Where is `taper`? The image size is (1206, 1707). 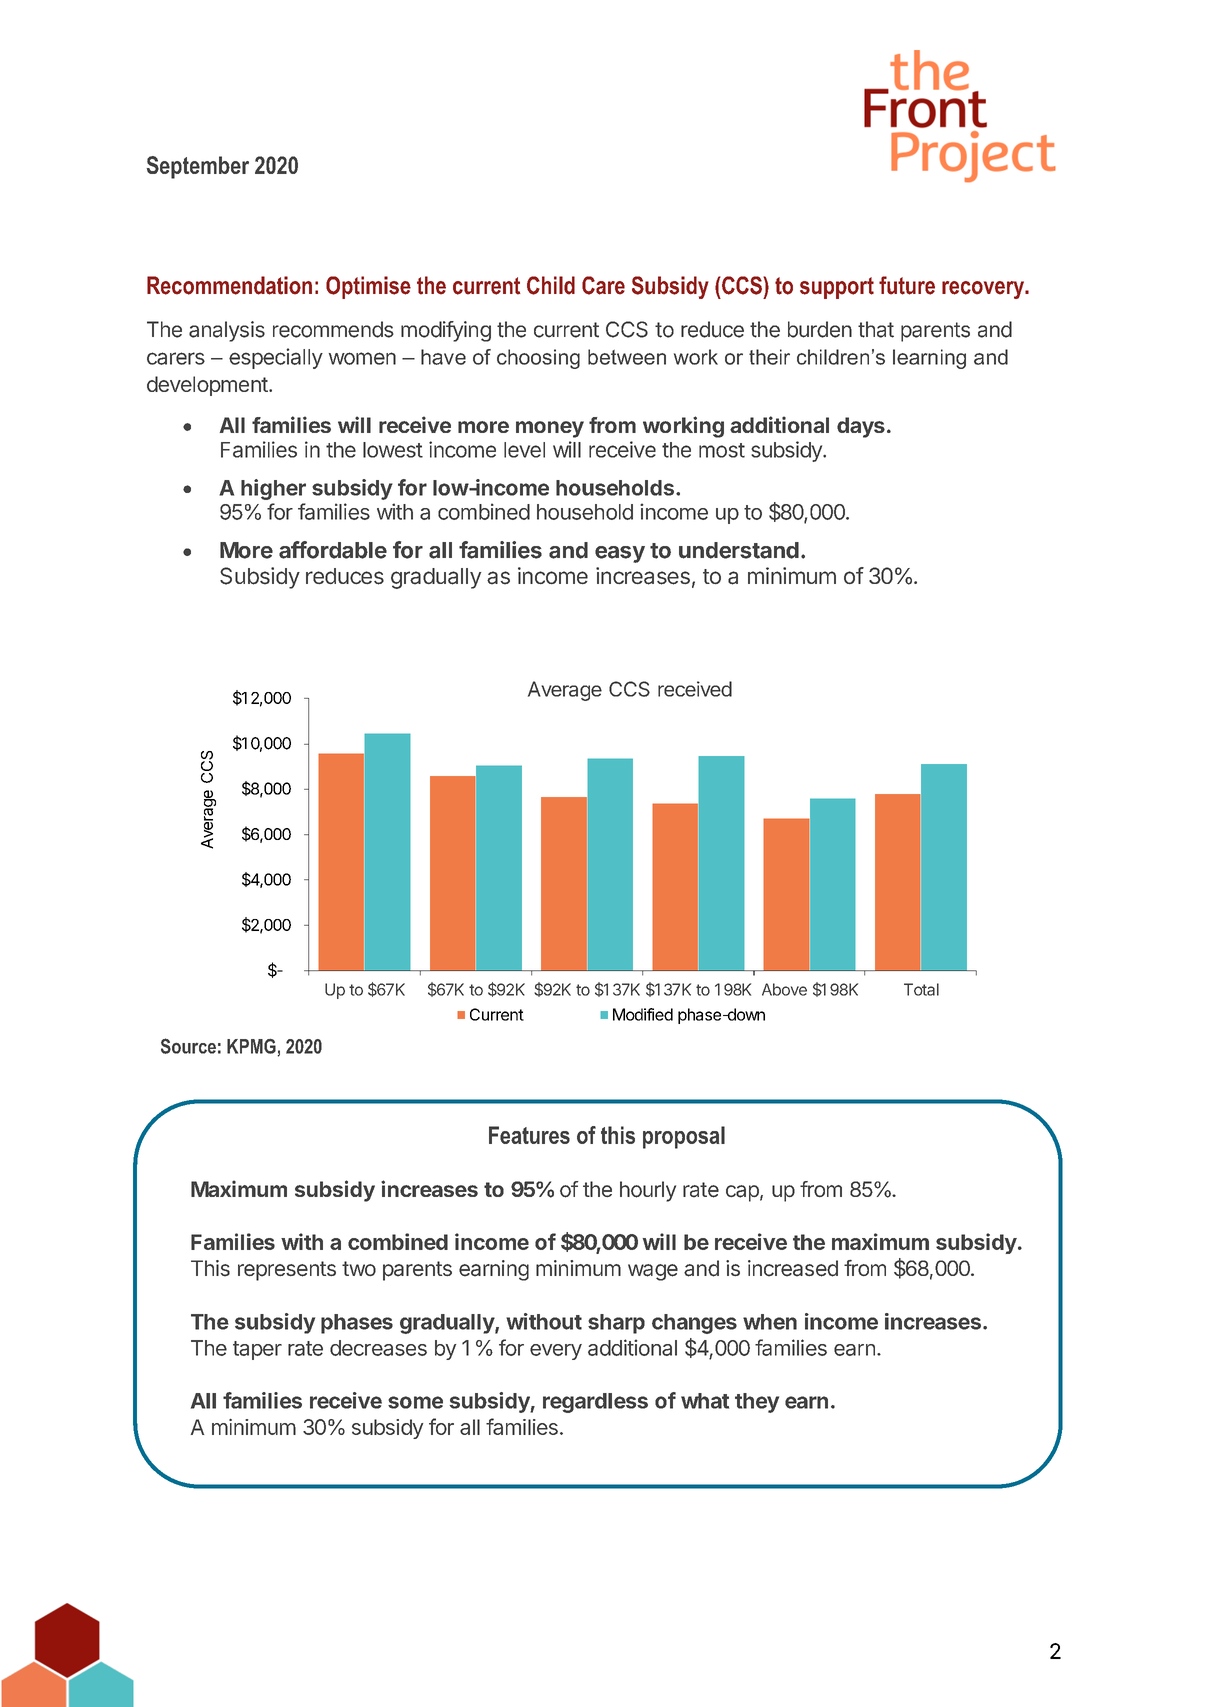 taper is located at coordinates (257, 1350).
